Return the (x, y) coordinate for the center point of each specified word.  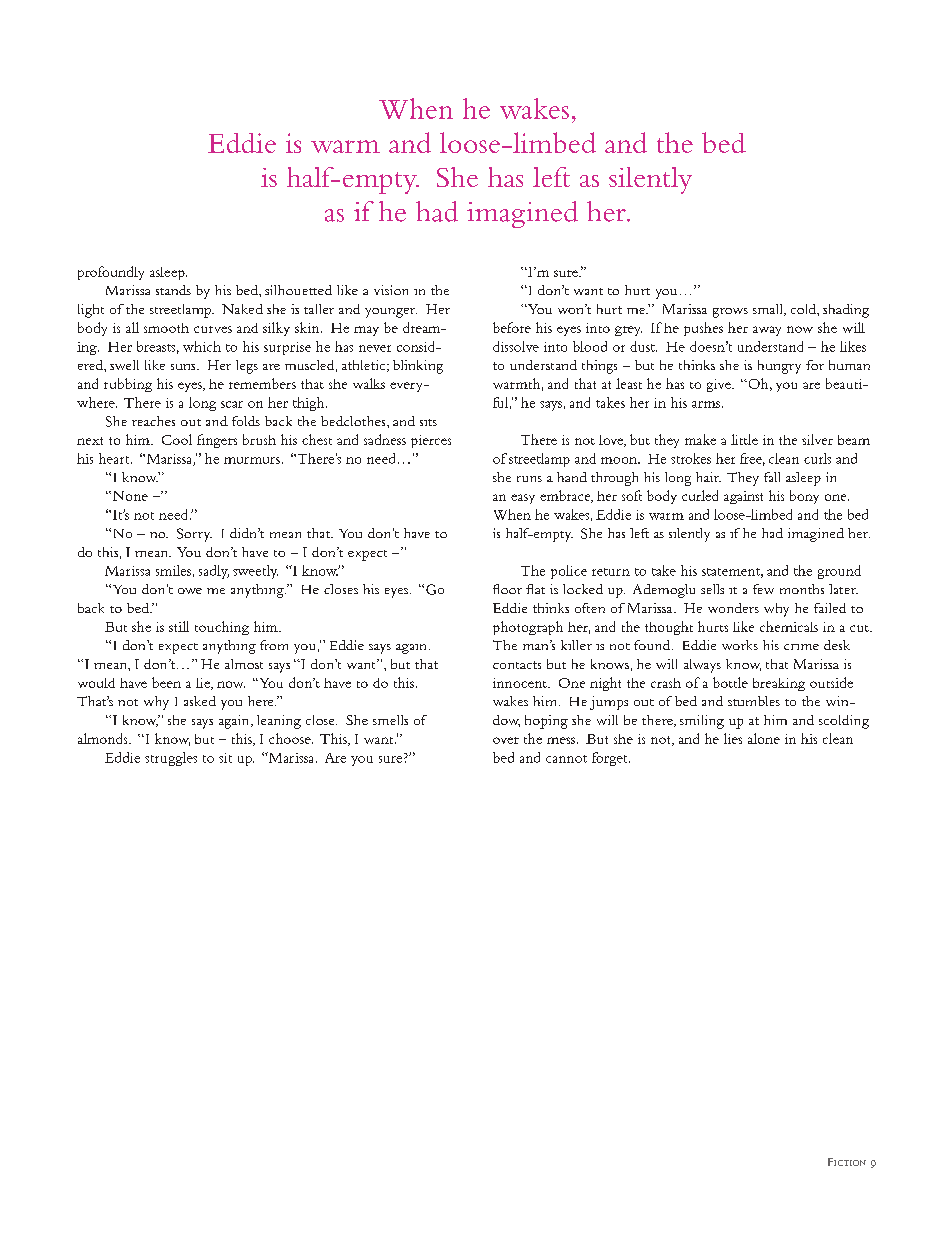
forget (611, 759)
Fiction (847, 1162)
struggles (171, 759)
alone (764, 738)
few (763, 589)
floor (507, 589)
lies (733, 738)
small (769, 310)
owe (190, 591)
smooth (166, 328)
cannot (566, 759)
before (512, 327)
